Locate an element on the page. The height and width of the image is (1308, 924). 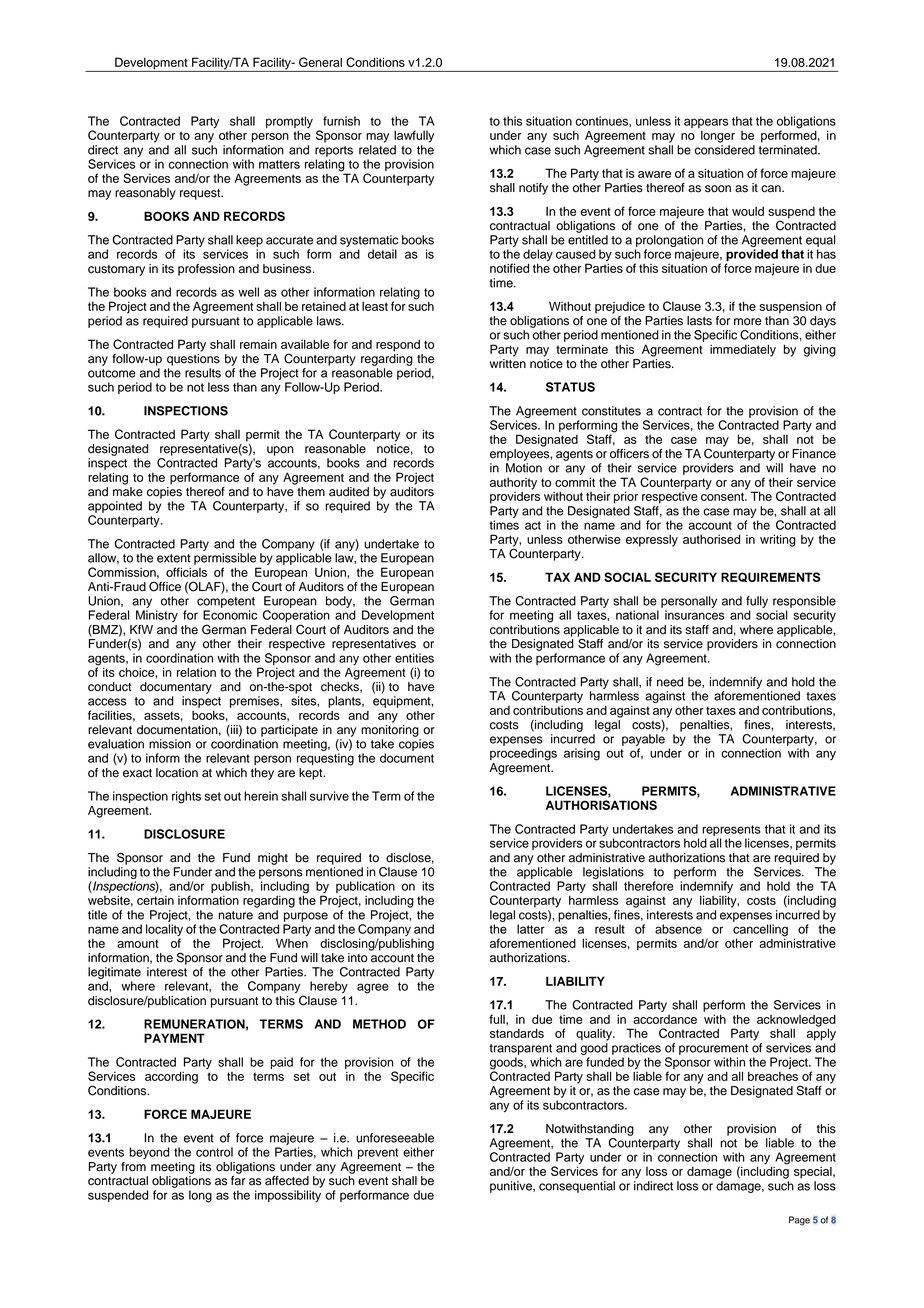
considered is located at coordinates (725, 150).
